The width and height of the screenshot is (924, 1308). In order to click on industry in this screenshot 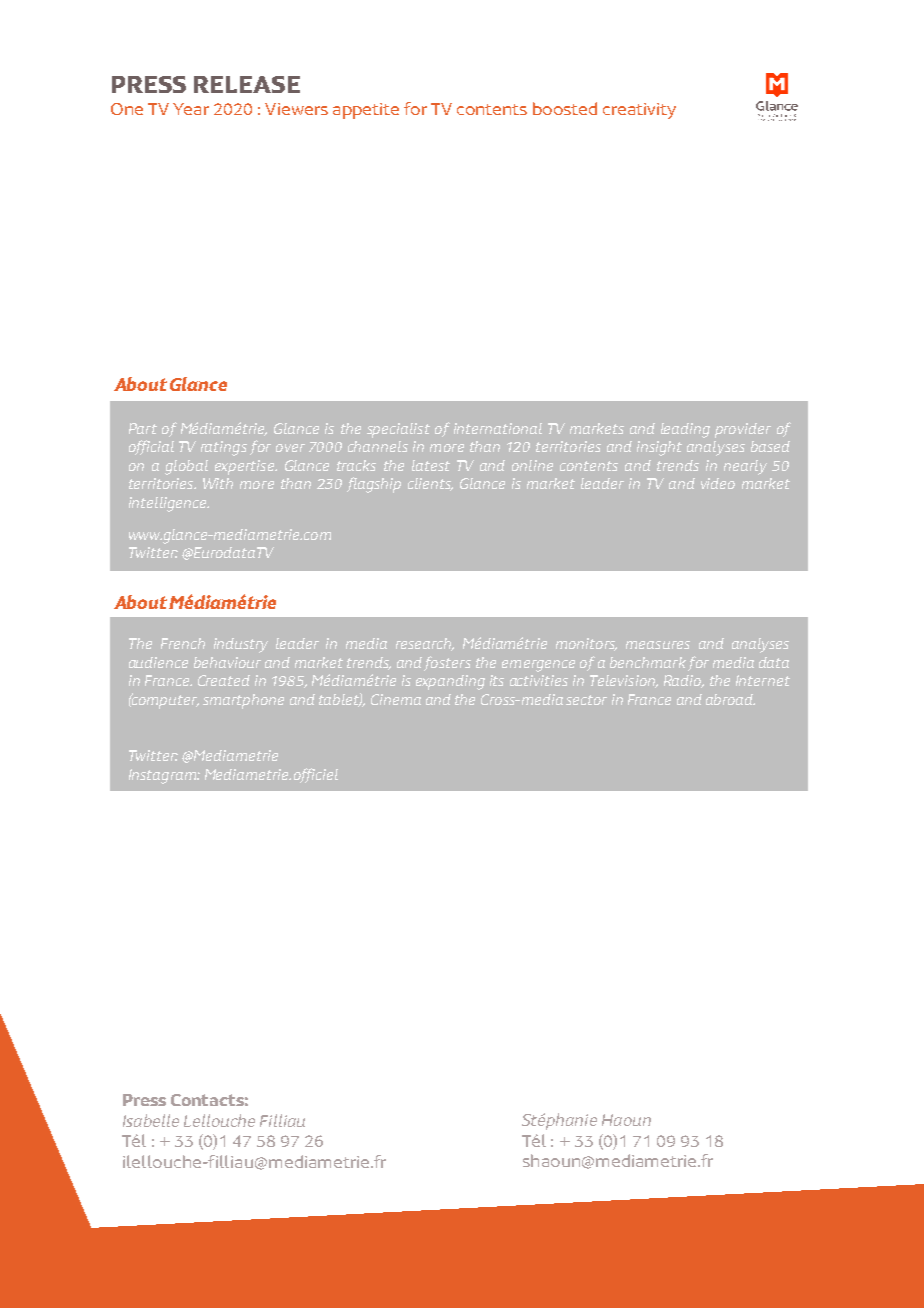, I will do `click(241, 645)`.
